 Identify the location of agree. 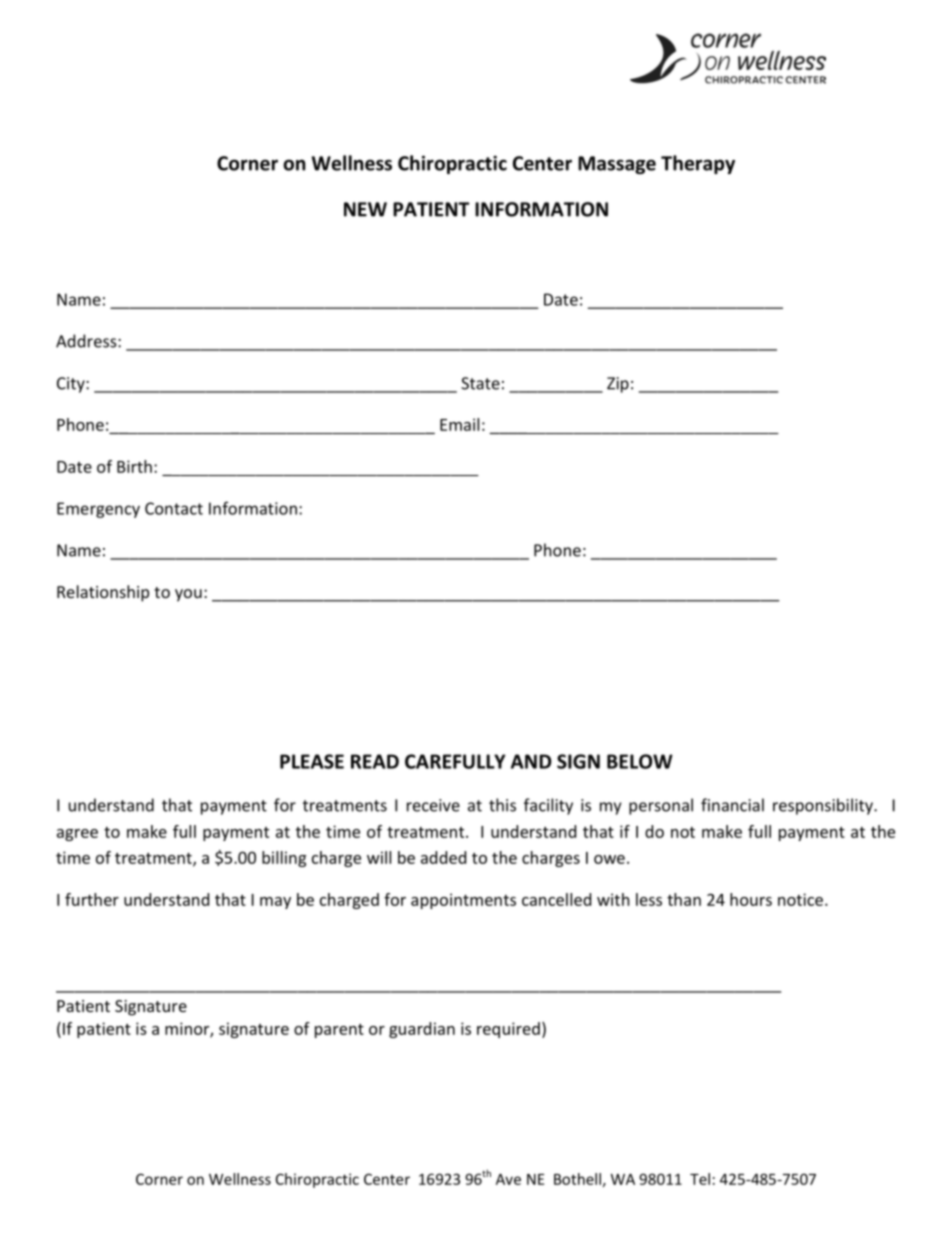
(77, 835).
